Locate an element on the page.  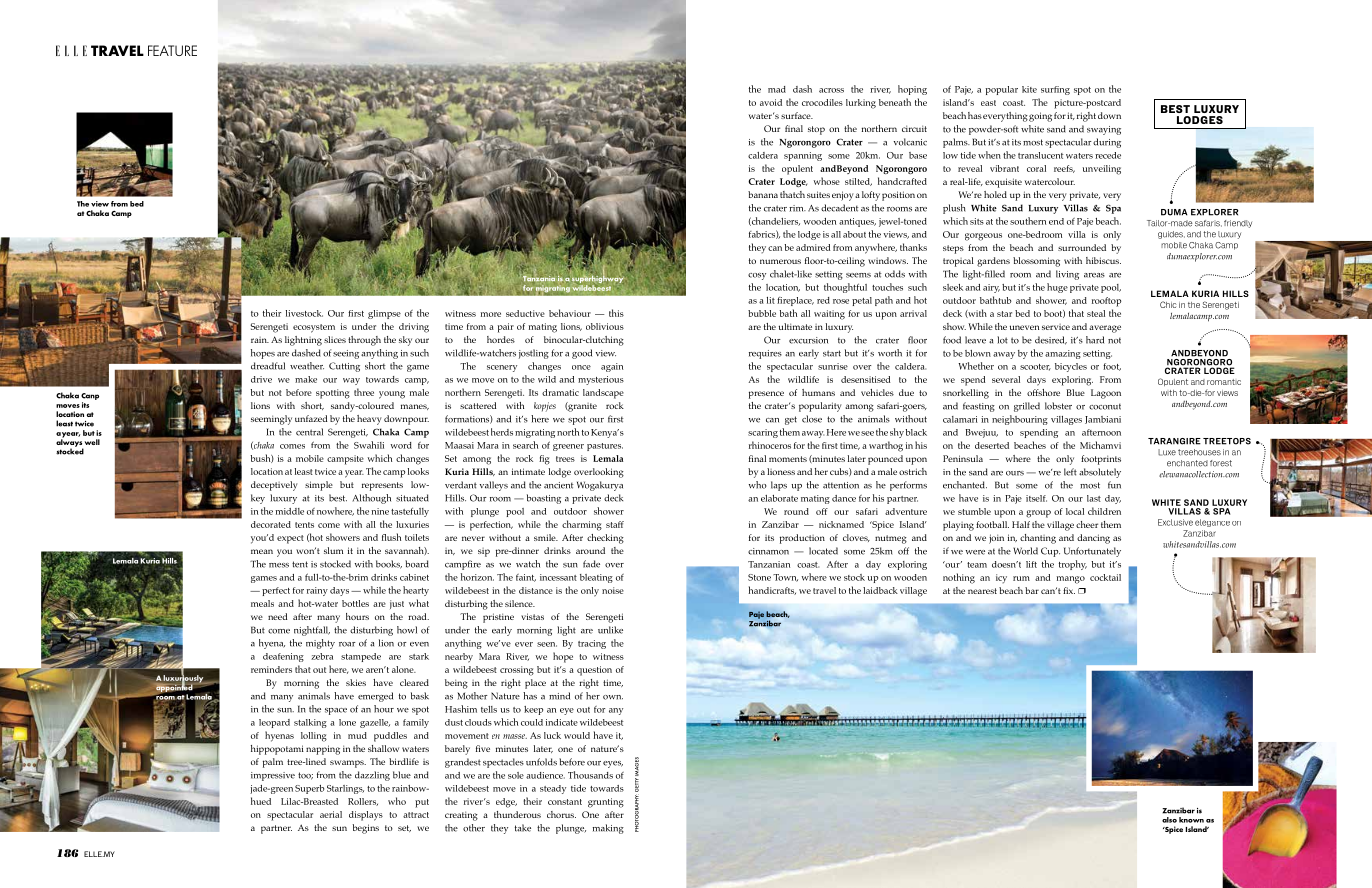
steal is located at coordinates (1096, 313).
